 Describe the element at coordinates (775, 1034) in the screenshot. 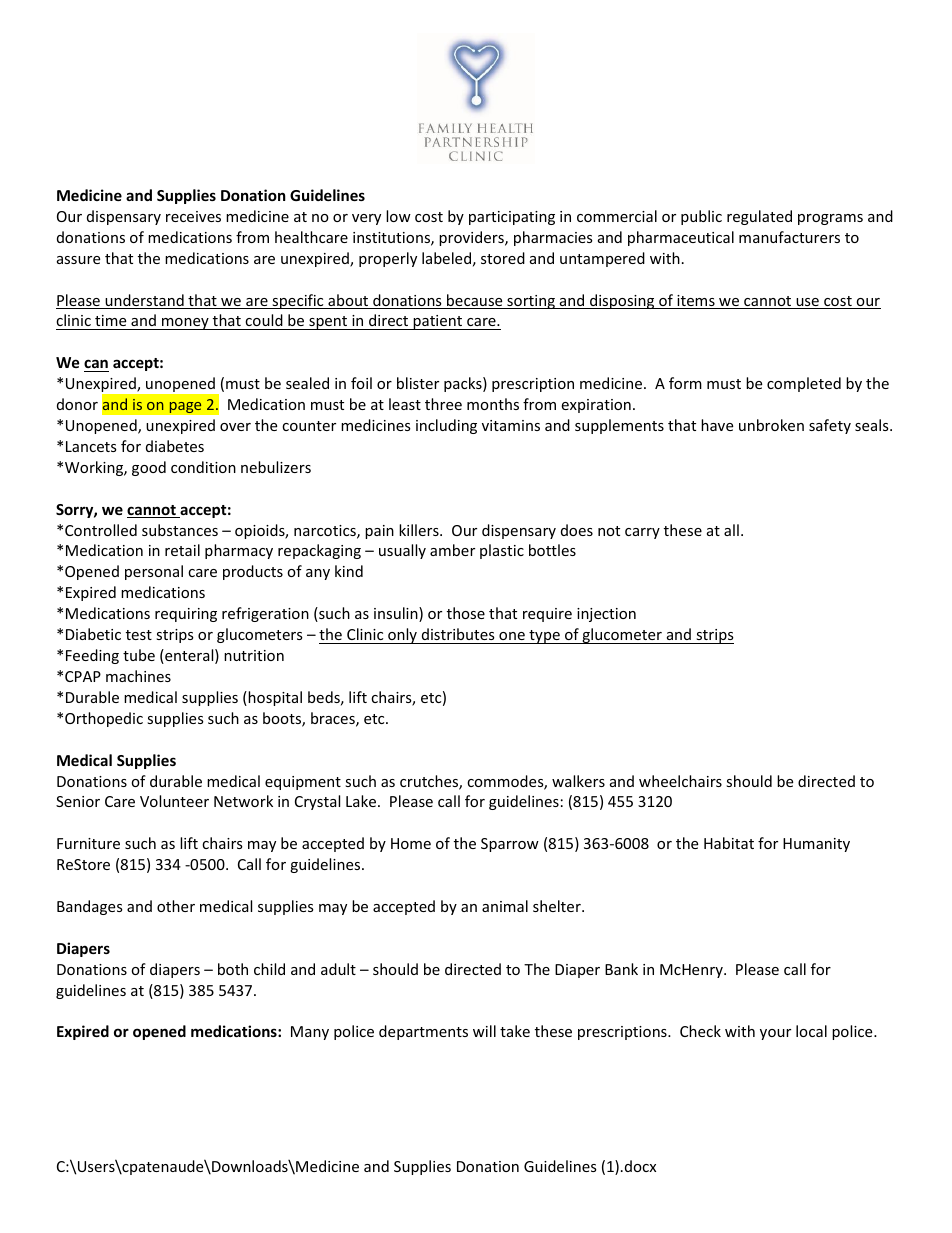

I see `your` at that location.
